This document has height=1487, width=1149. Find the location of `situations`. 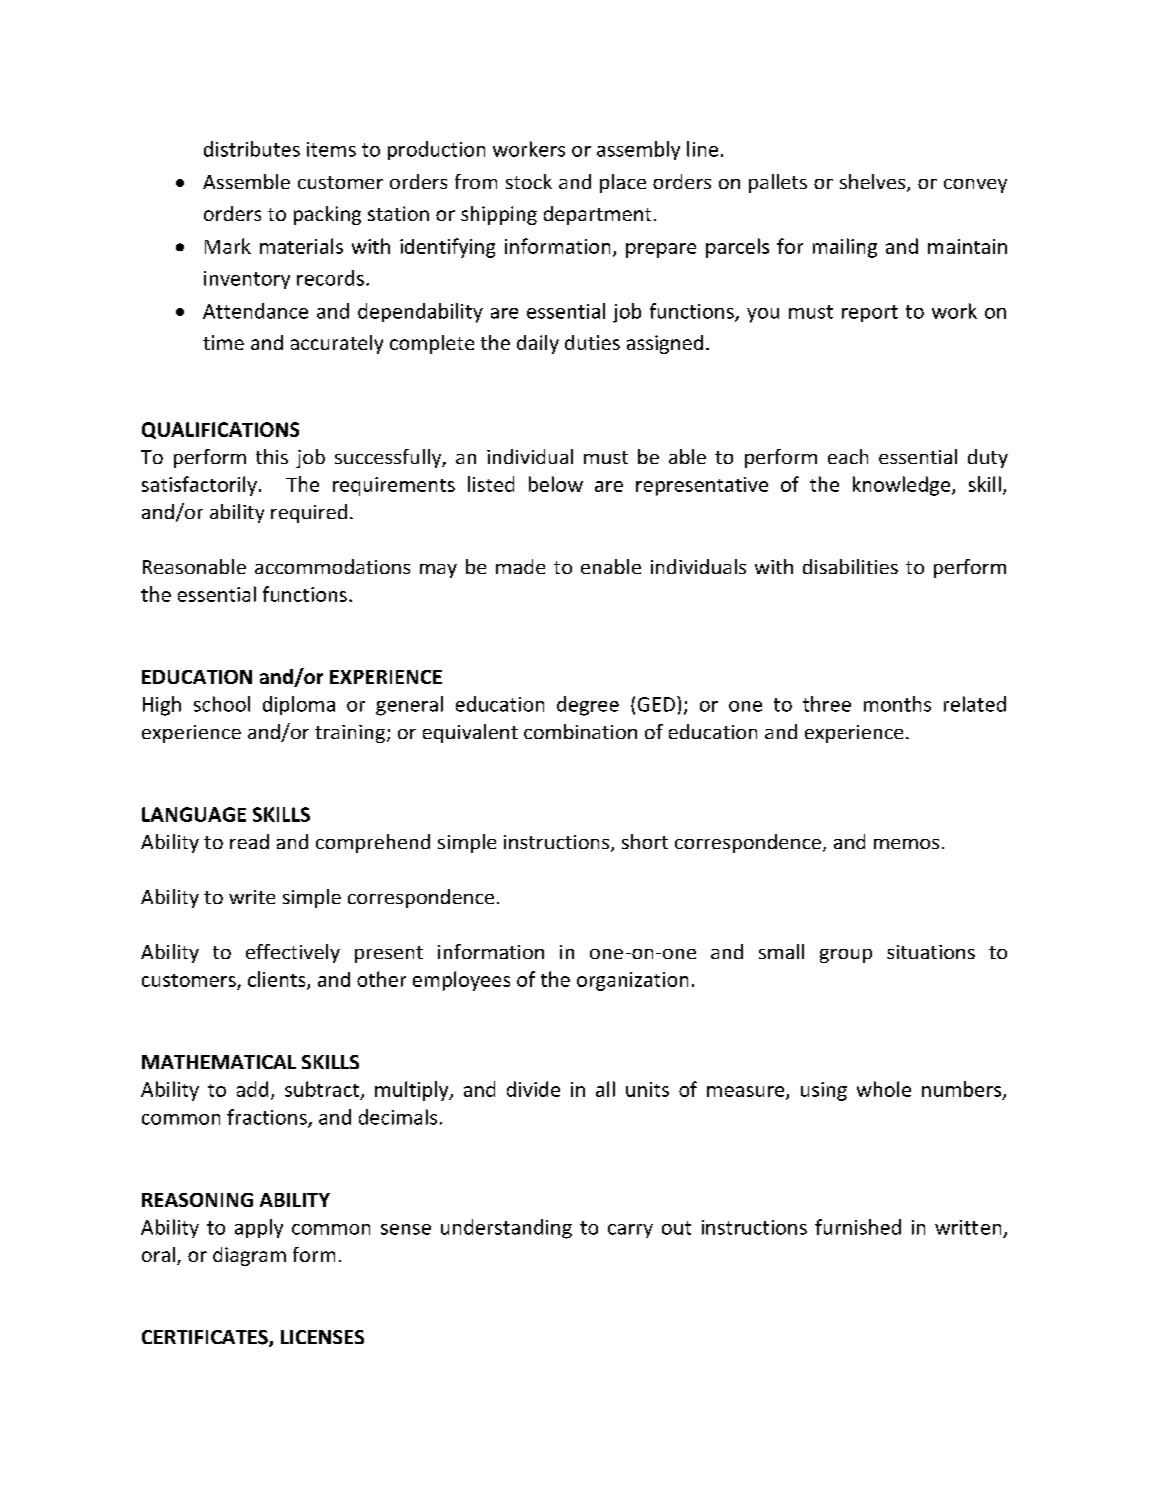

situations is located at coordinates (931, 952).
